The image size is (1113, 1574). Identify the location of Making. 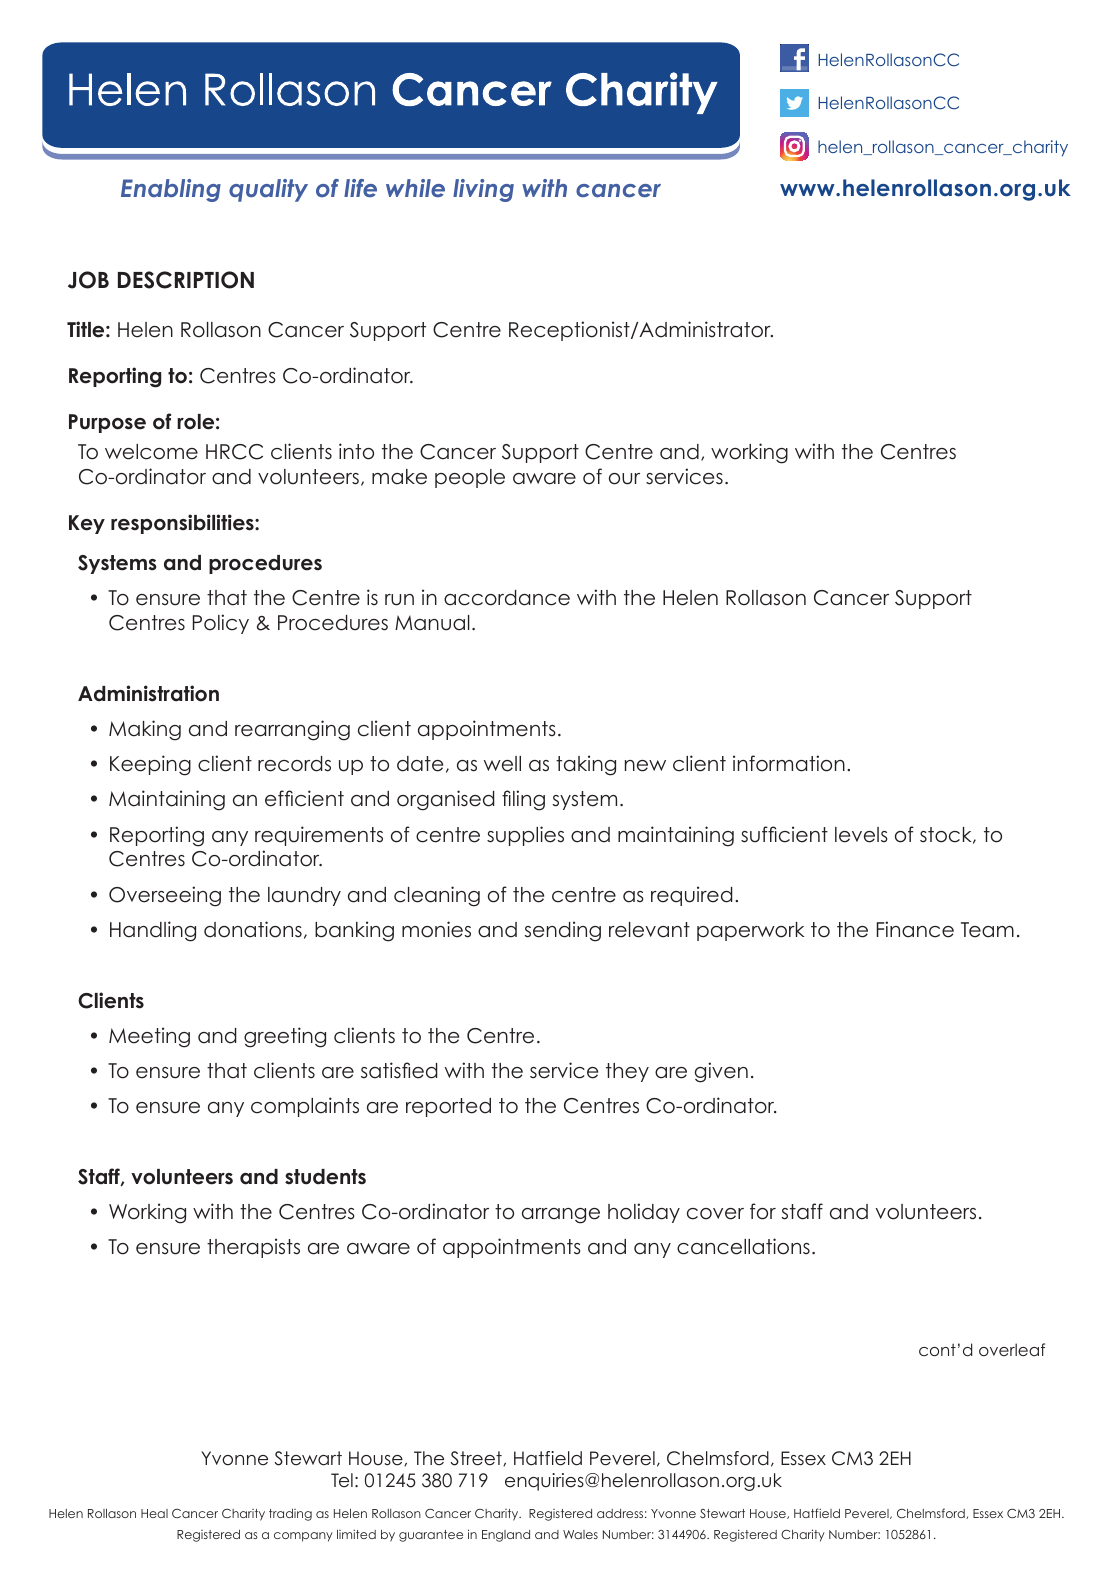
(145, 730).
